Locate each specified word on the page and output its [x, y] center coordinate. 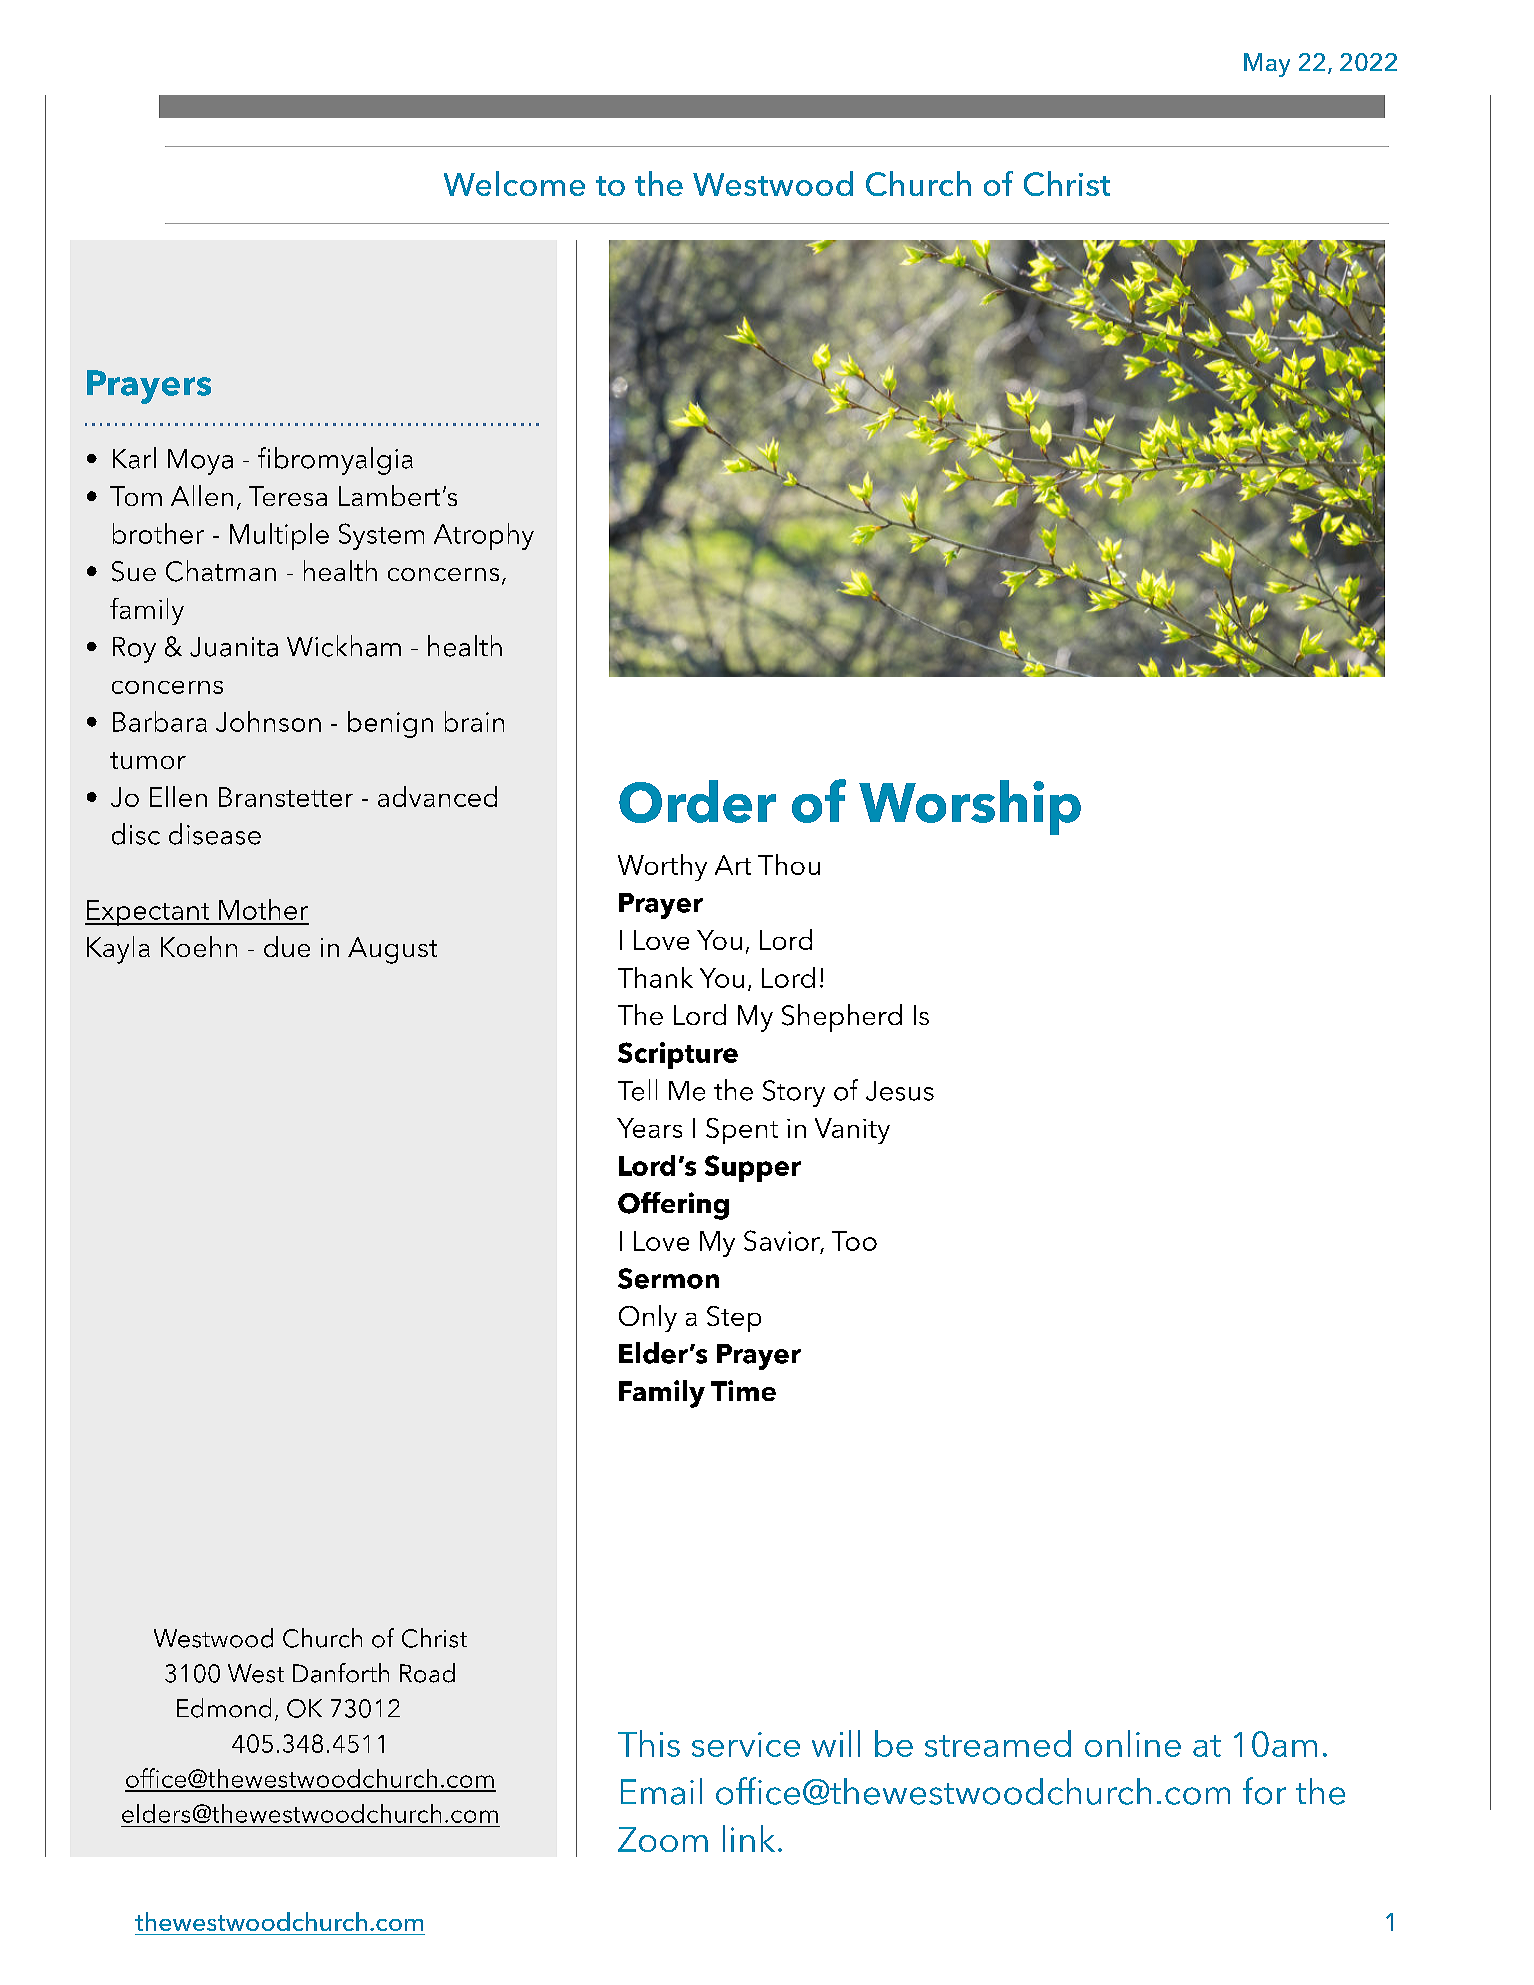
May [1267, 65]
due [287, 946]
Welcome [514, 183]
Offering [673, 1206]
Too [854, 1241]
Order [697, 801]
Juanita [234, 647]
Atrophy [484, 536]
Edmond [224, 1708]
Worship [970, 807]
